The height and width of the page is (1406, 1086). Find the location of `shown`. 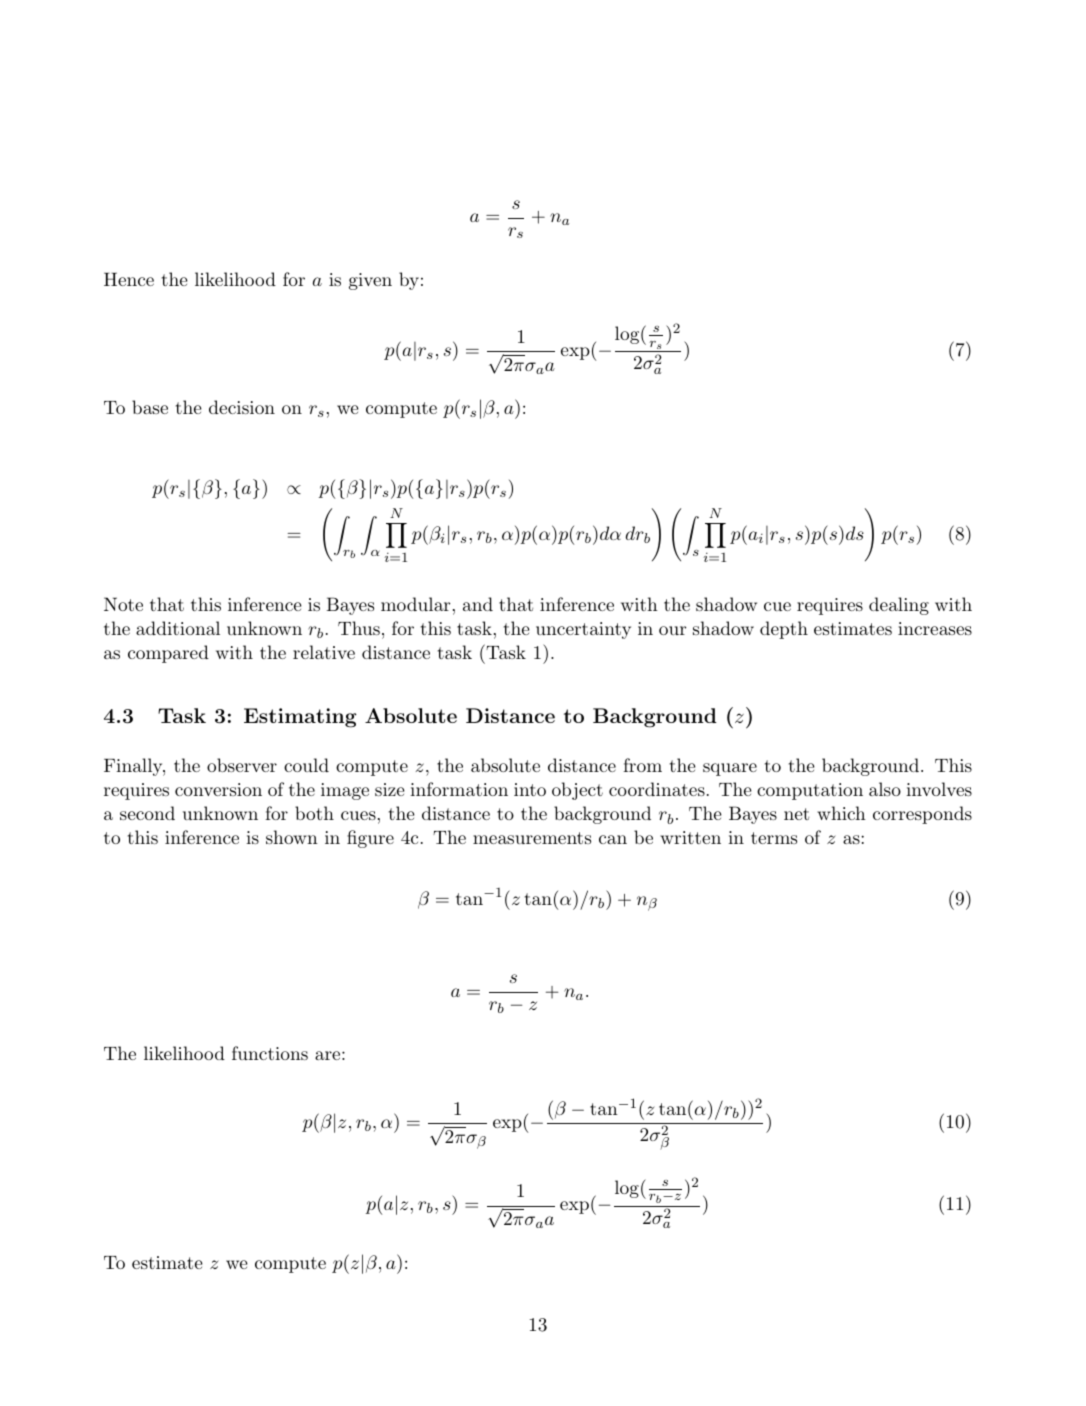

shown is located at coordinates (292, 837).
